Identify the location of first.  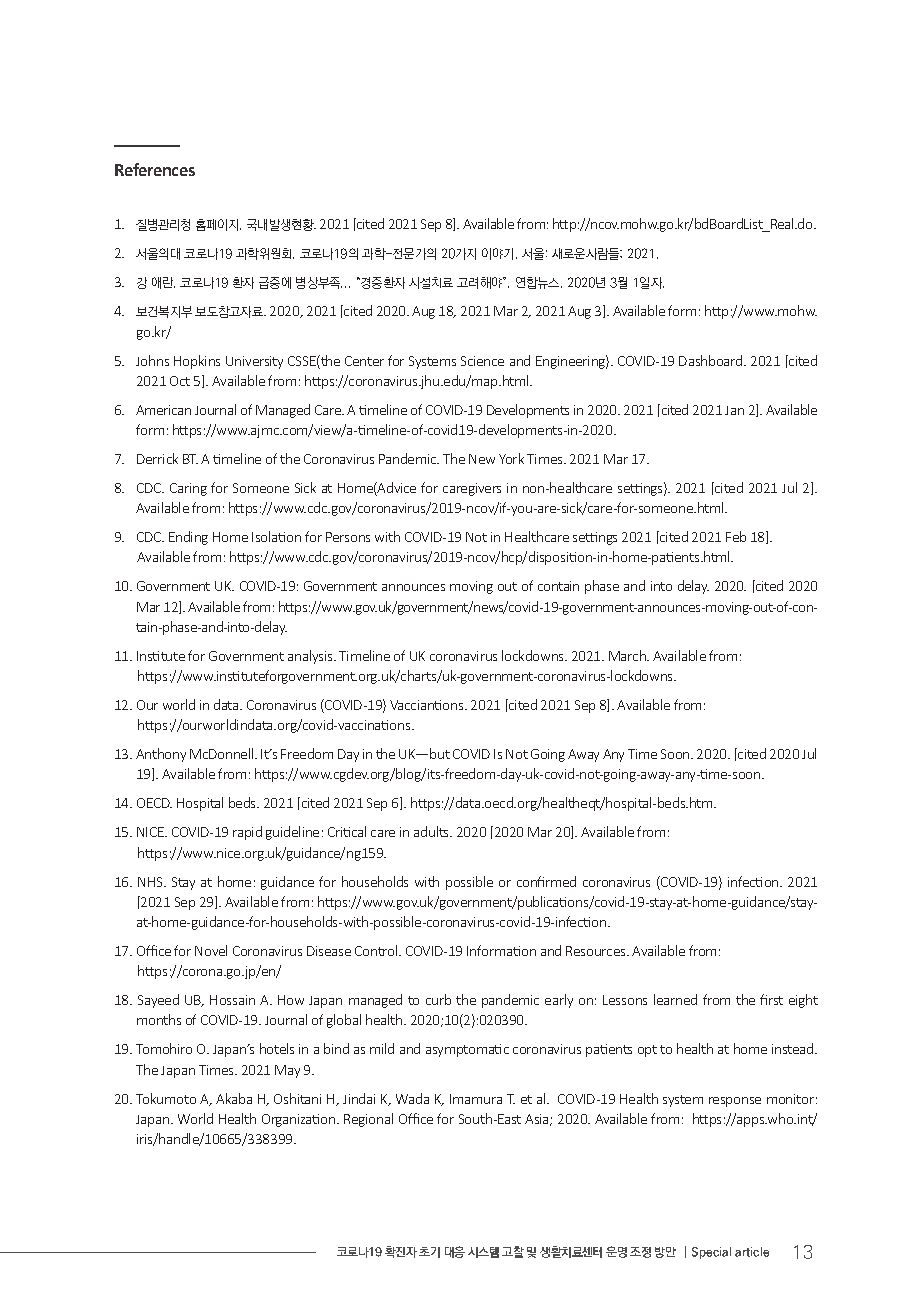
(771, 999).
